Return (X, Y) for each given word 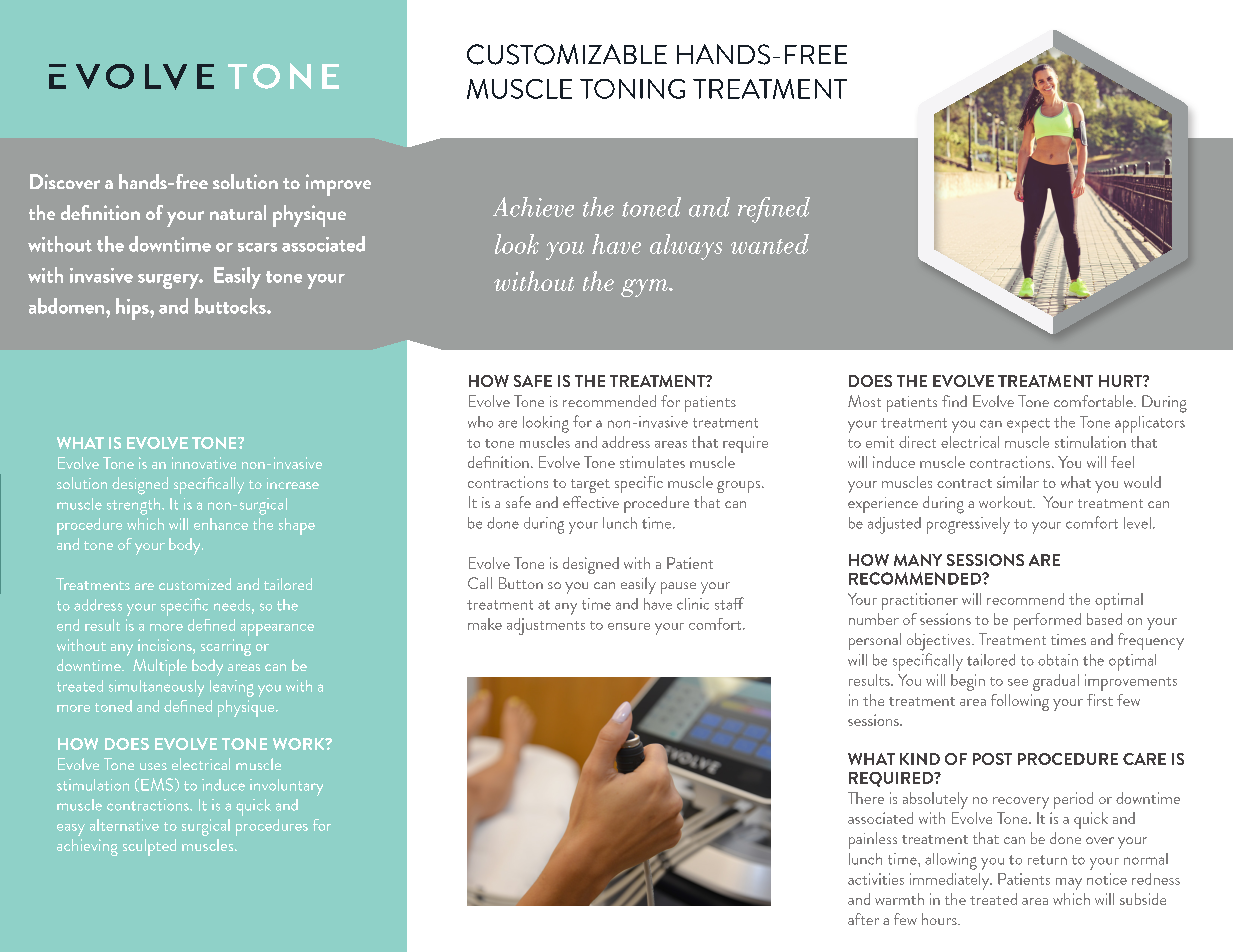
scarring (226, 647)
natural (238, 212)
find (954, 401)
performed (1047, 621)
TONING (632, 89)
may (1069, 884)
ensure (629, 626)
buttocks (231, 306)
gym (646, 288)
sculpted (149, 847)
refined (774, 210)
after (863, 919)
